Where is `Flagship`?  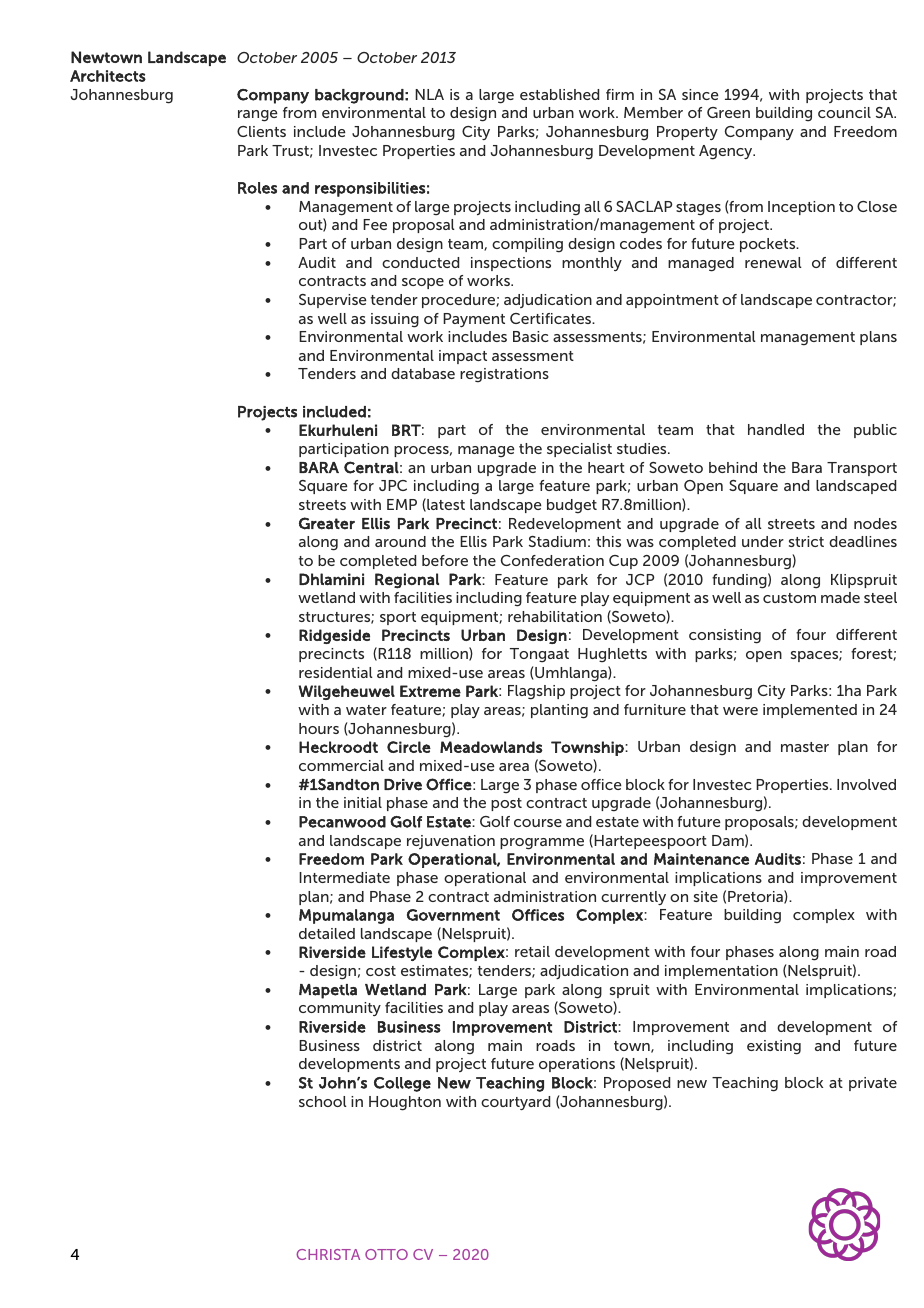 Flagship is located at coordinates (536, 692).
